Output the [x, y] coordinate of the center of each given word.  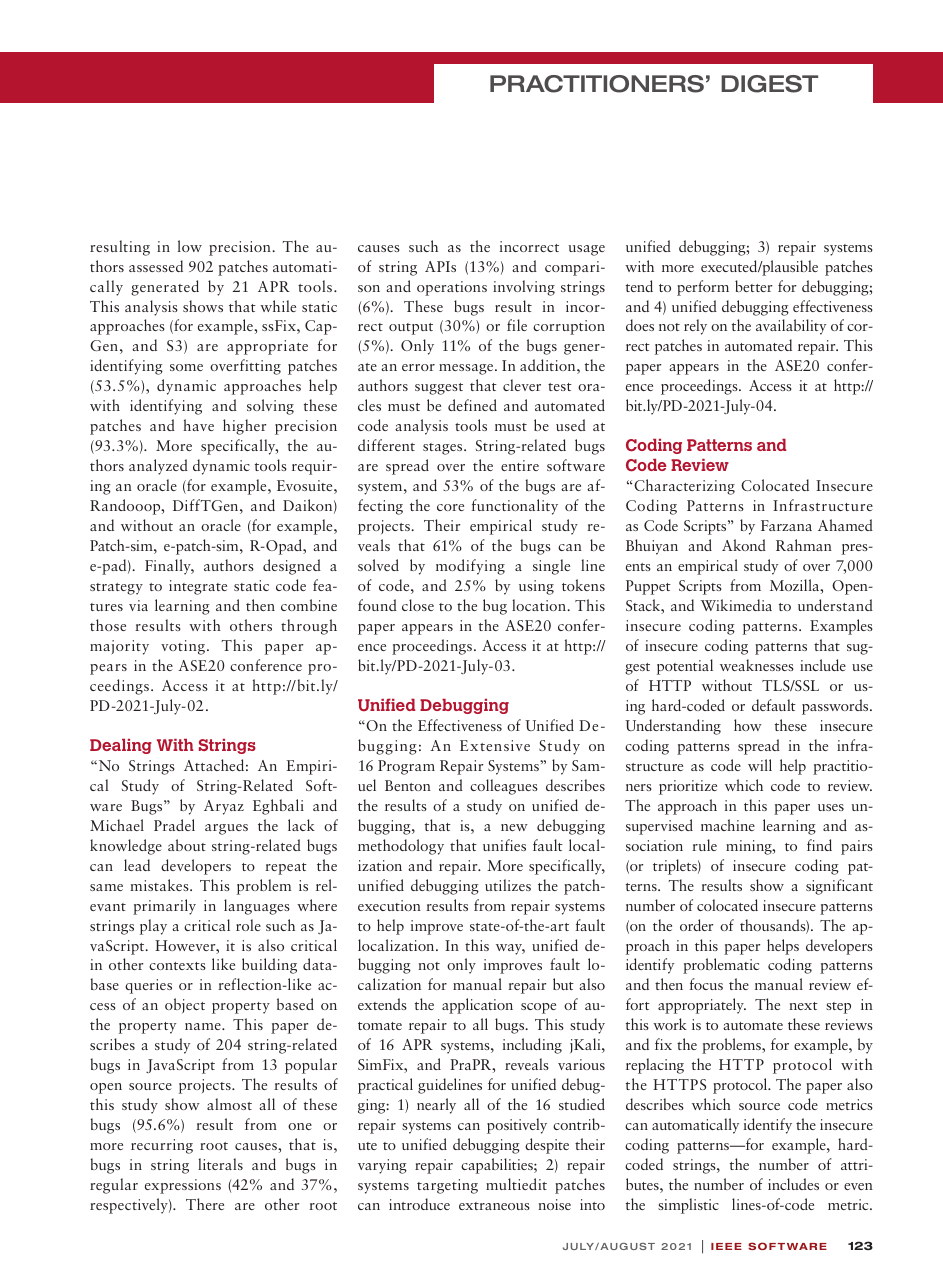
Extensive [495, 745]
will [760, 765]
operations [452, 288]
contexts [177, 966]
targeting [447, 1186]
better [753, 286]
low [190, 246]
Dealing [121, 746]
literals [220, 1164]
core [450, 507]
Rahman [804, 545]
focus [706, 984]
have [198, 425]
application [477, 1006]
